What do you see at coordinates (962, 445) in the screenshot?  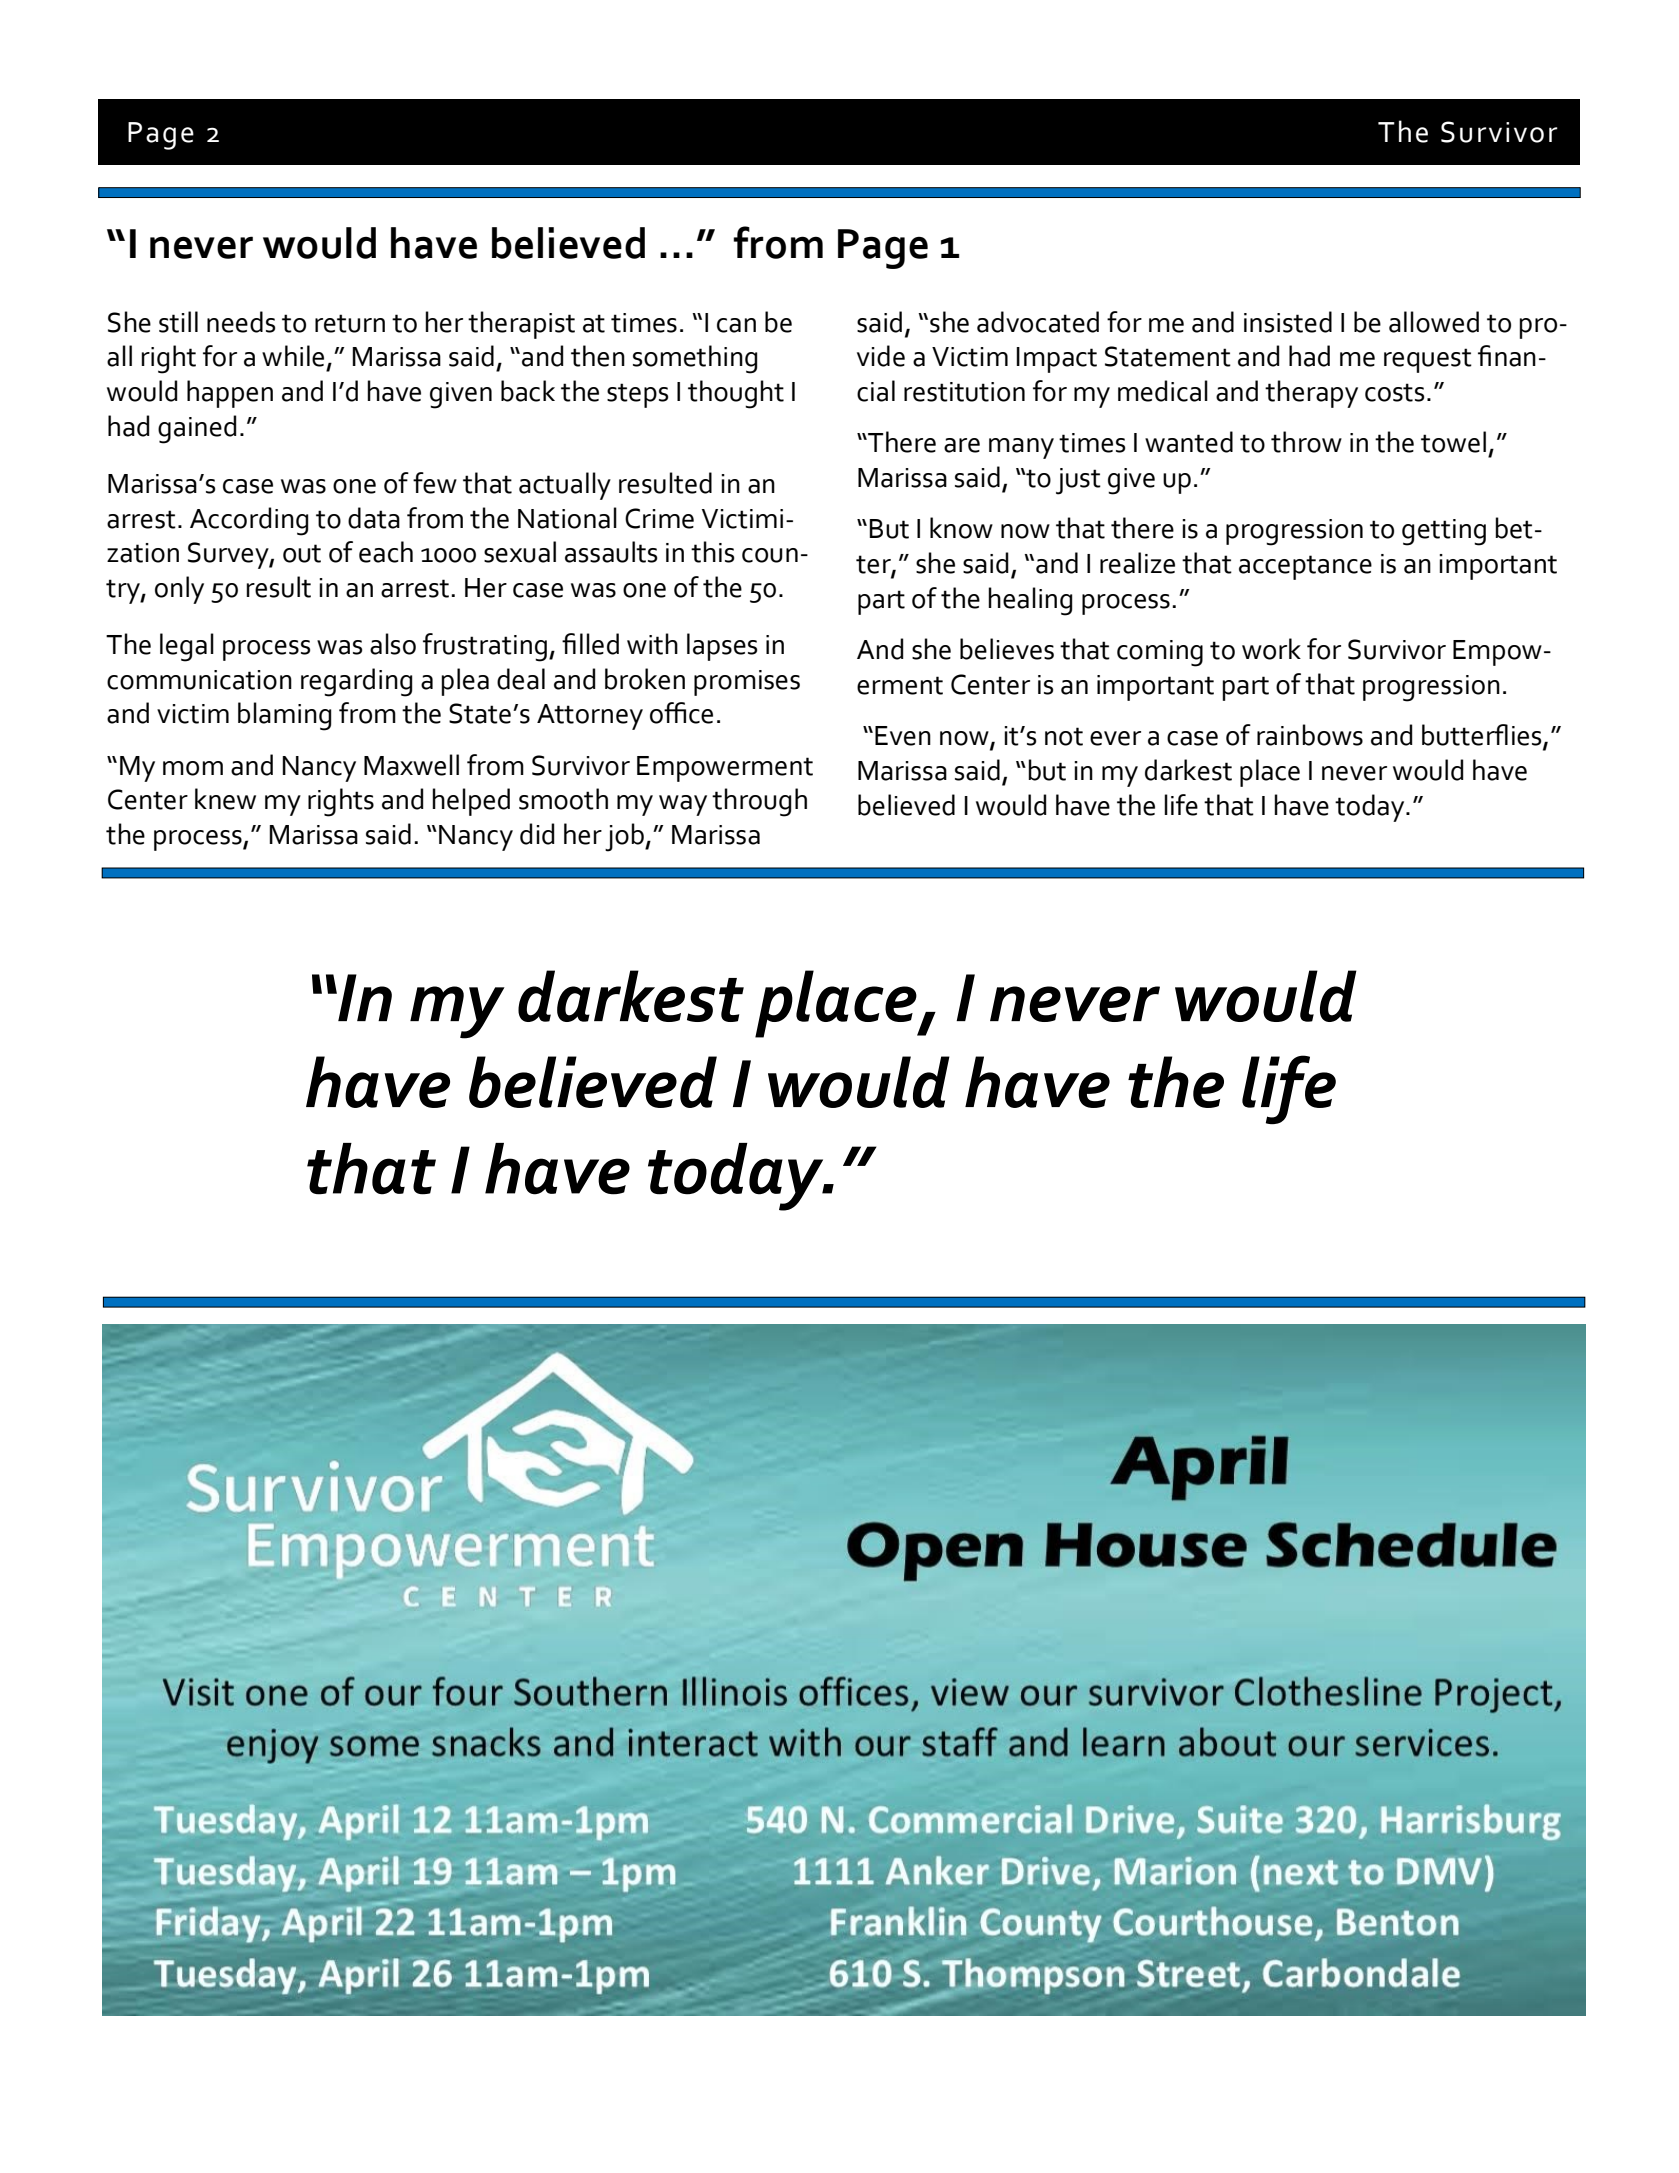 I see `are` at bounding box center [962, 445].
